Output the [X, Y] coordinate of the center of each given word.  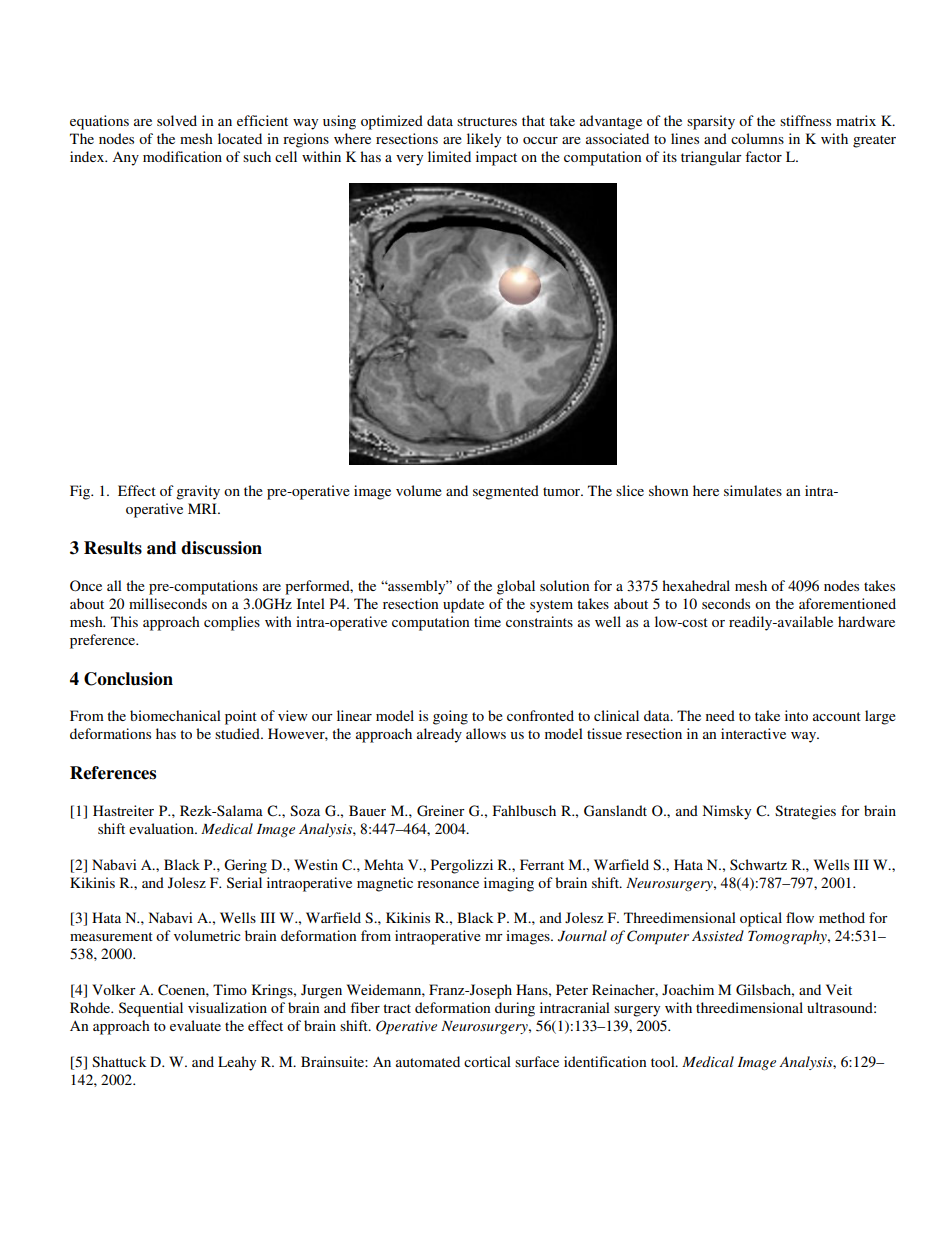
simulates [753, 490]
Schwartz [758, 864]
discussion [221, 548]
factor [763, 156]
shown [669, 490]
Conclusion [128, 679]
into [796, 715]
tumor [563, 491]
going [450, 717]
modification [182, 156]
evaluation [162, 828]
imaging [509, 884]
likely [484, 140]
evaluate [195, 1025]
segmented [506, 492]
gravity [198, 492]
